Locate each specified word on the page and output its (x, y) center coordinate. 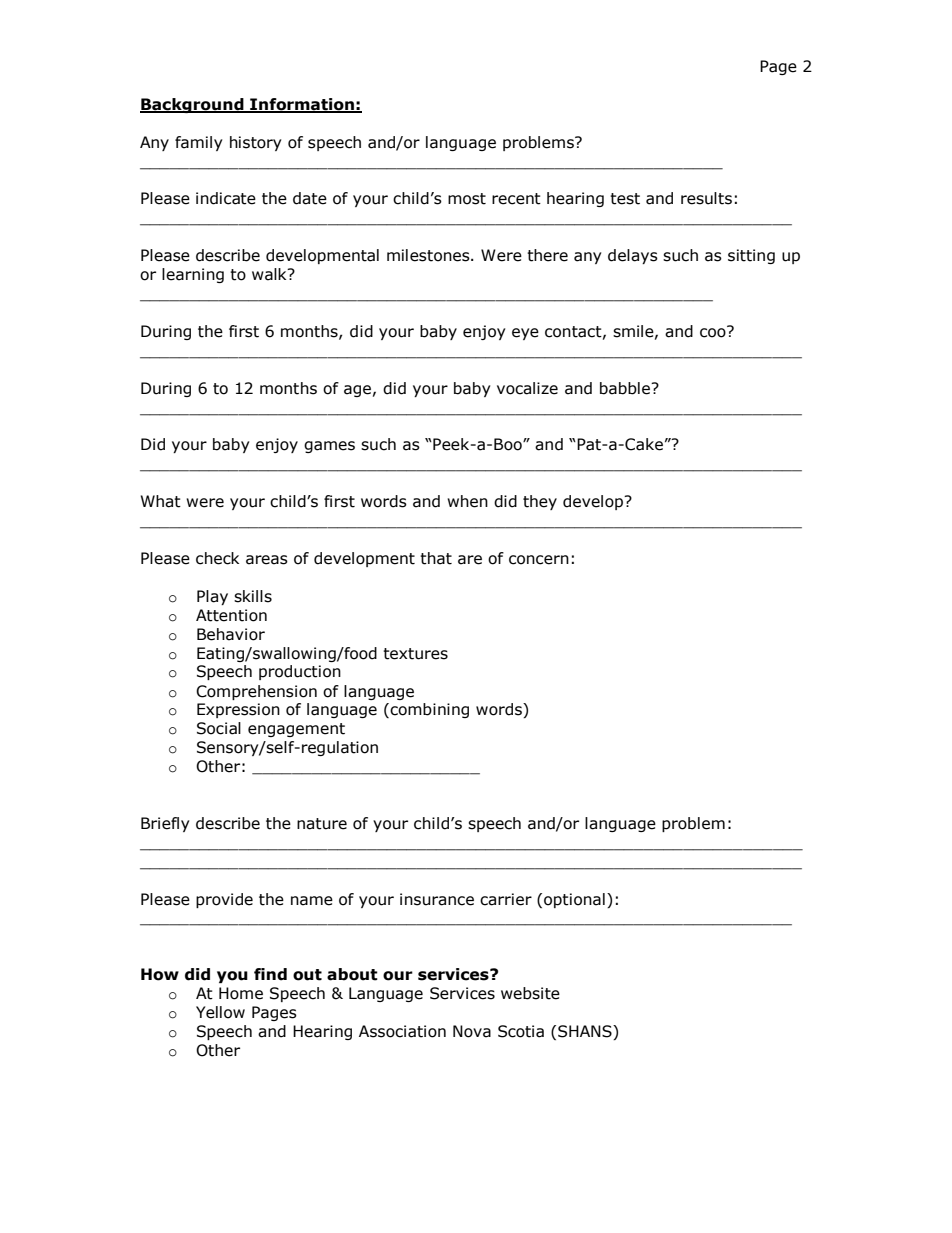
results (706, 198)
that (436, 558)
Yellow (220, 1012)
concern (539, 560)
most (467, 199)
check (217, 558)
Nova (472, 1031)
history (255, 143)
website (530, 993)
